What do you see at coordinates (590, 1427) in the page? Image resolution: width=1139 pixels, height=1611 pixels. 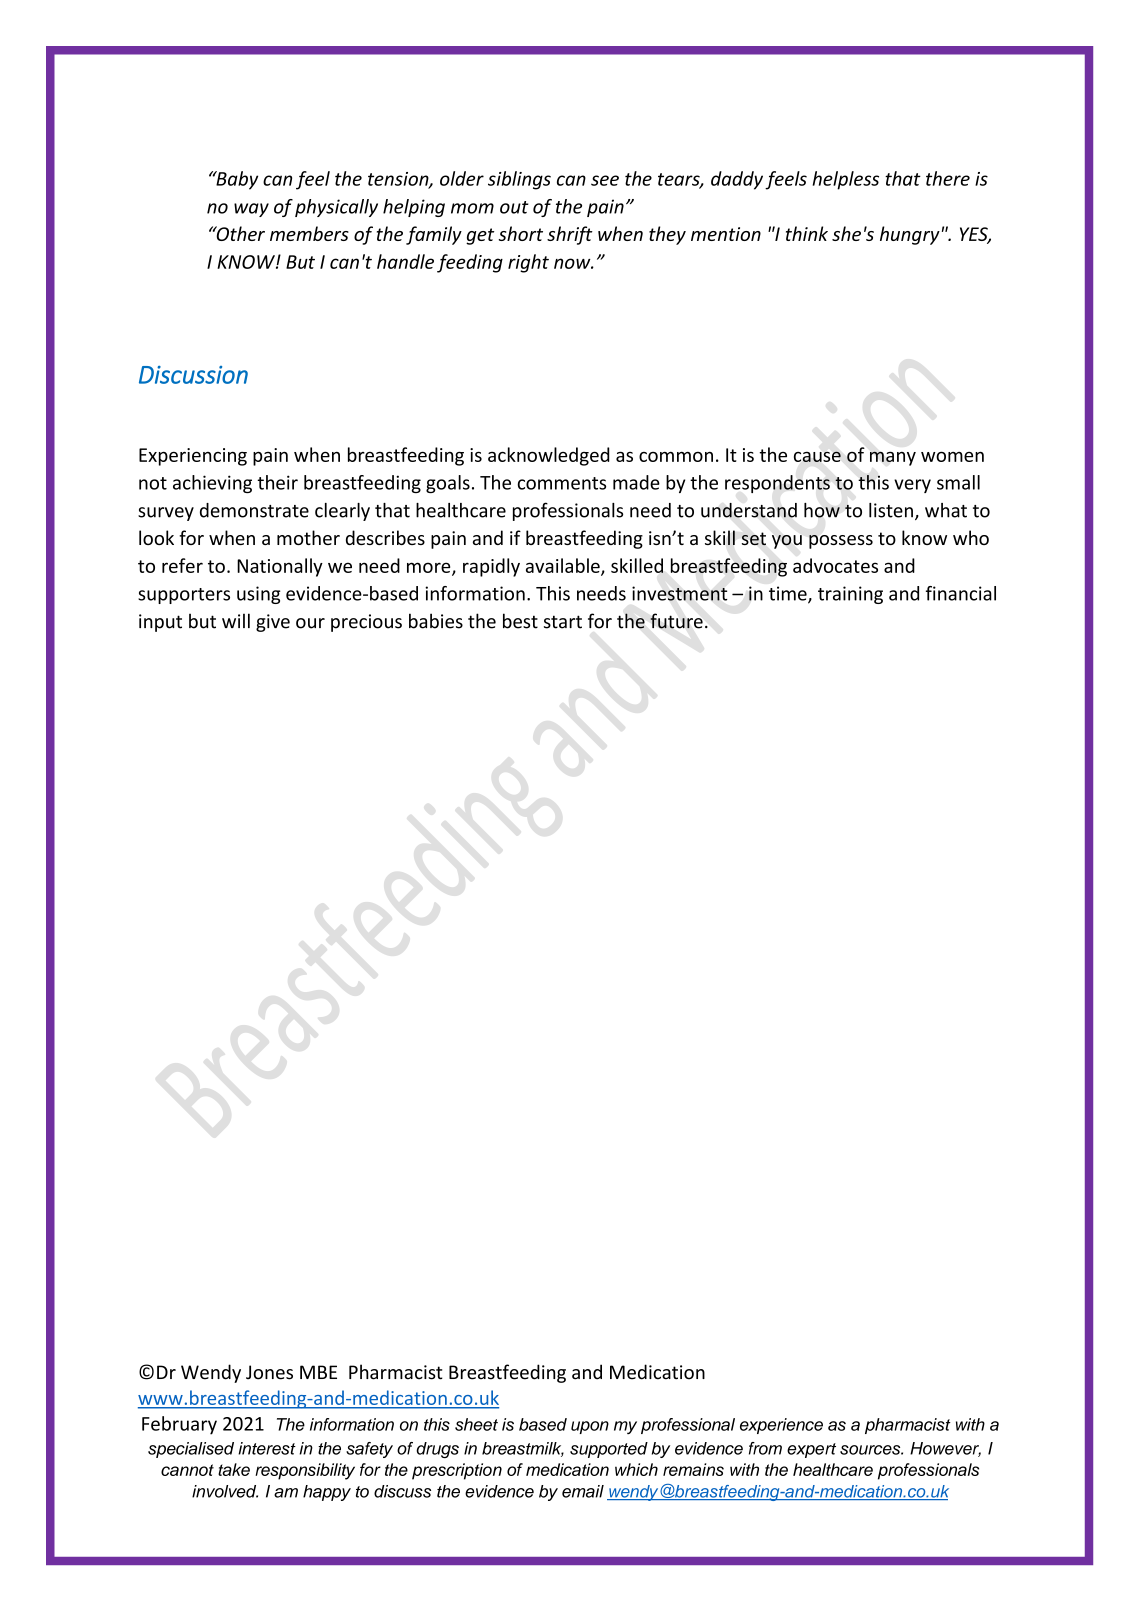 I see `upon` at bounding box center [590, 1427].
